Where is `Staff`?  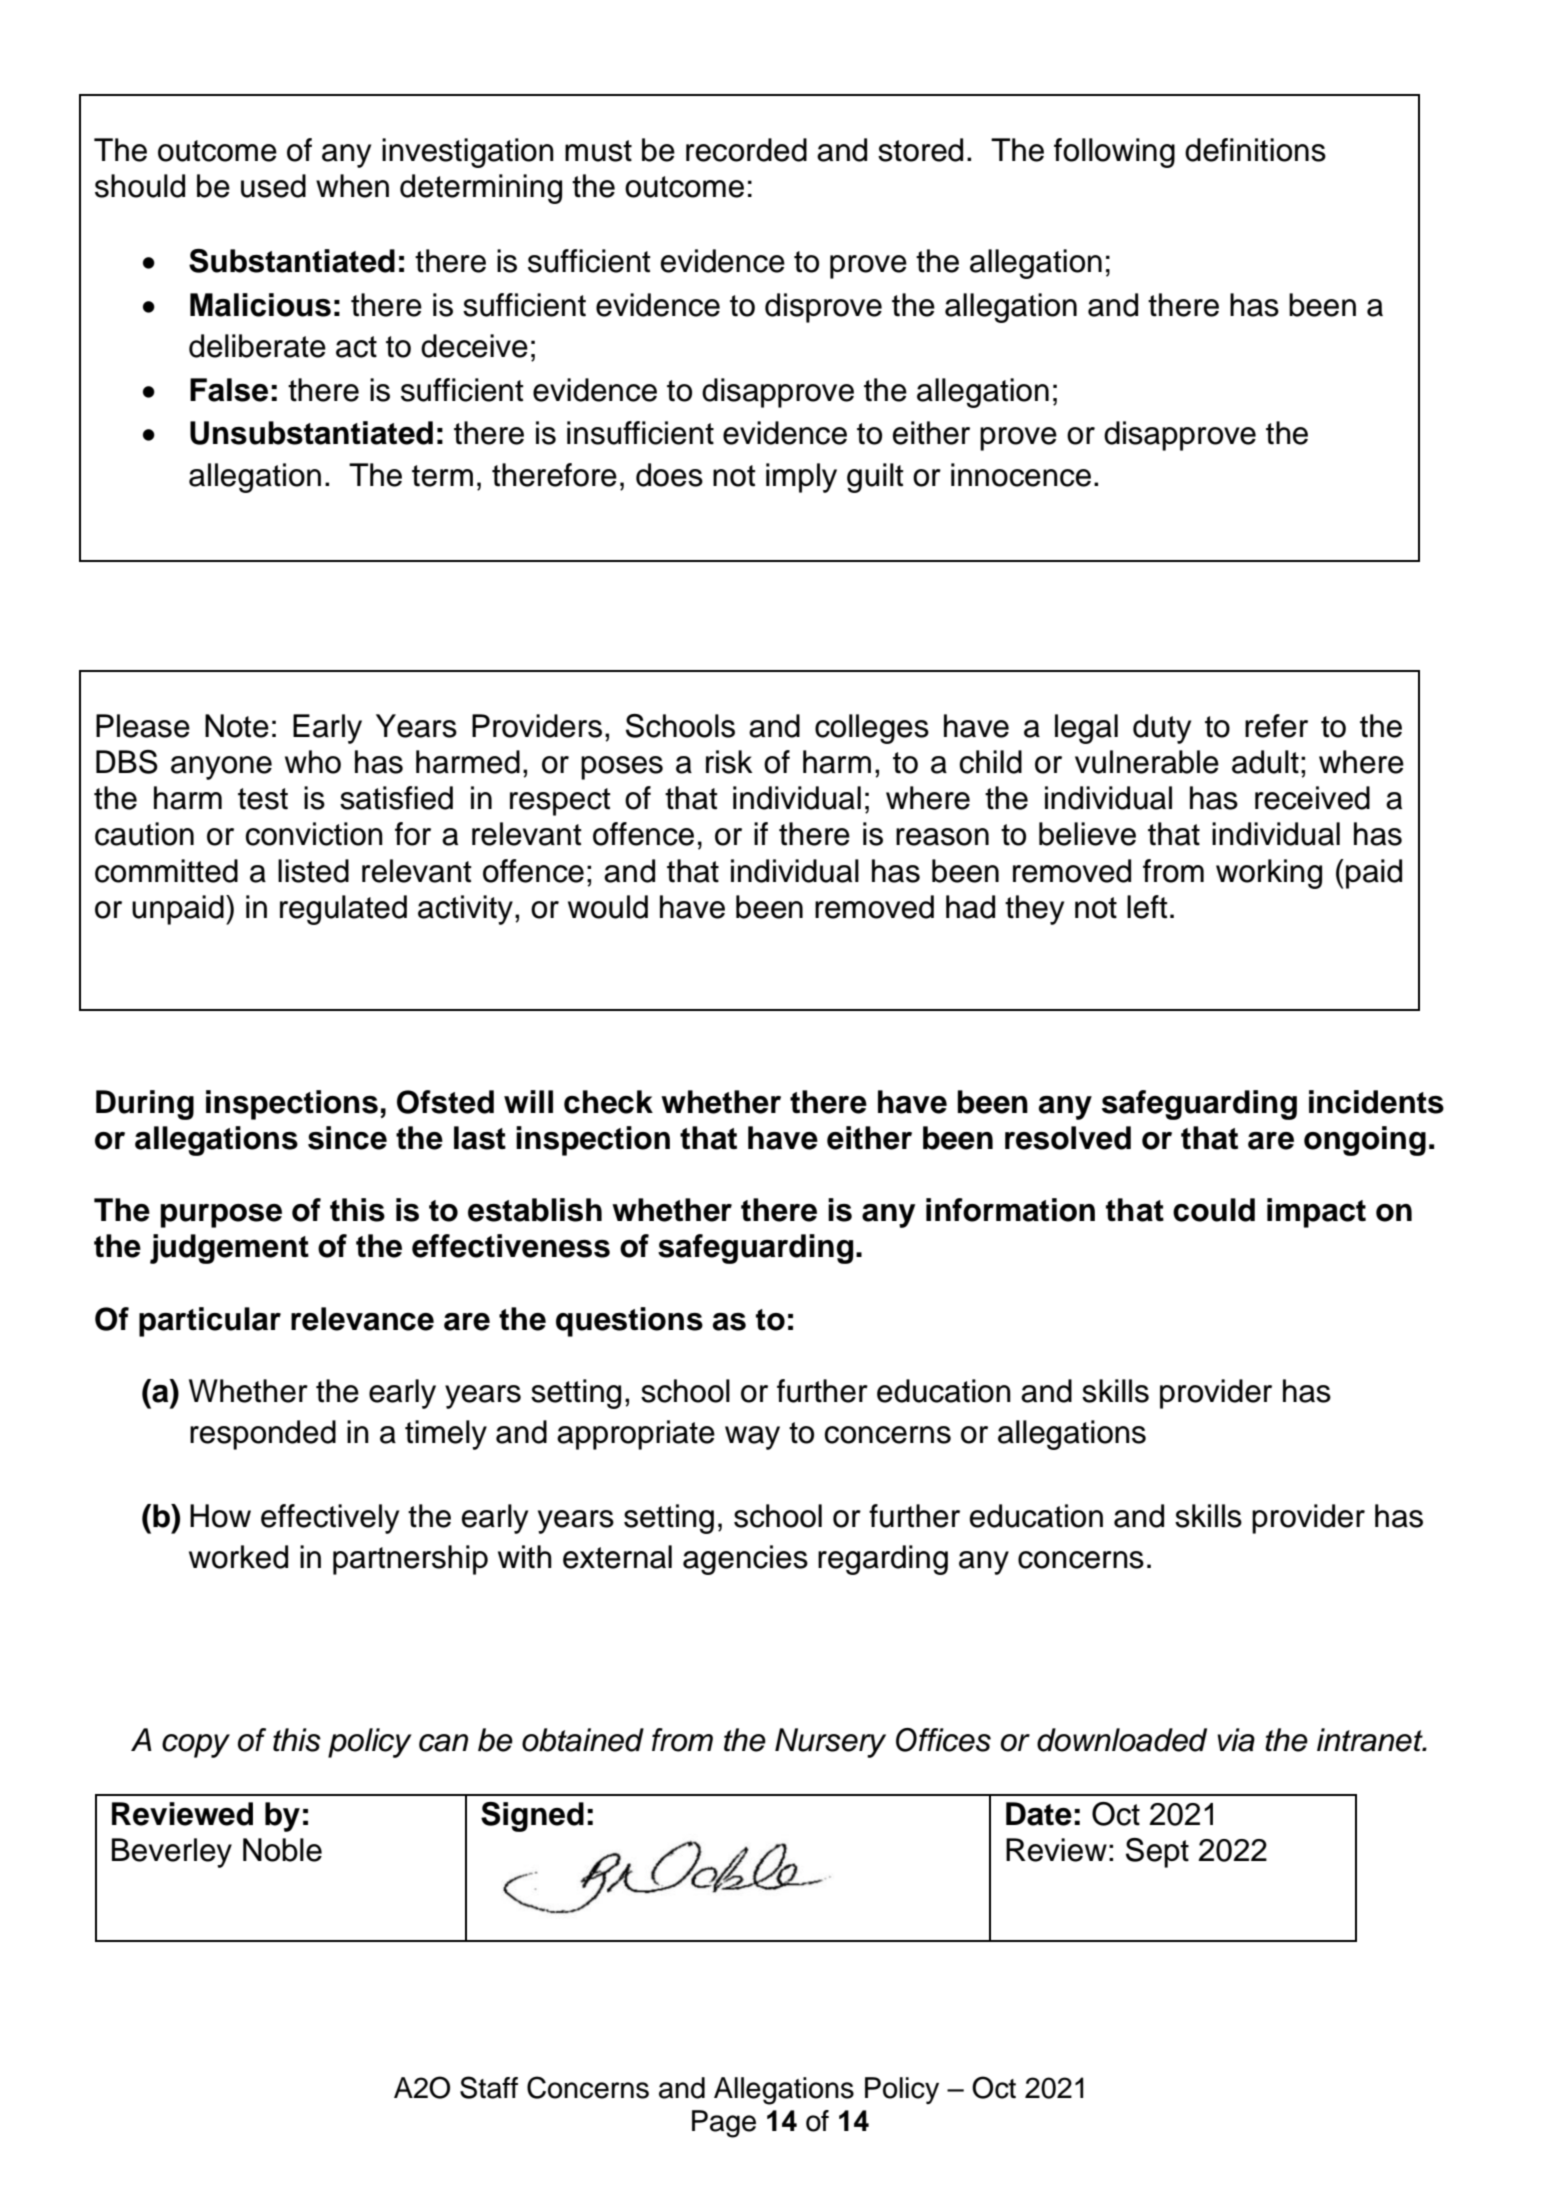
Staff is located at coordinates (489, 2087).
